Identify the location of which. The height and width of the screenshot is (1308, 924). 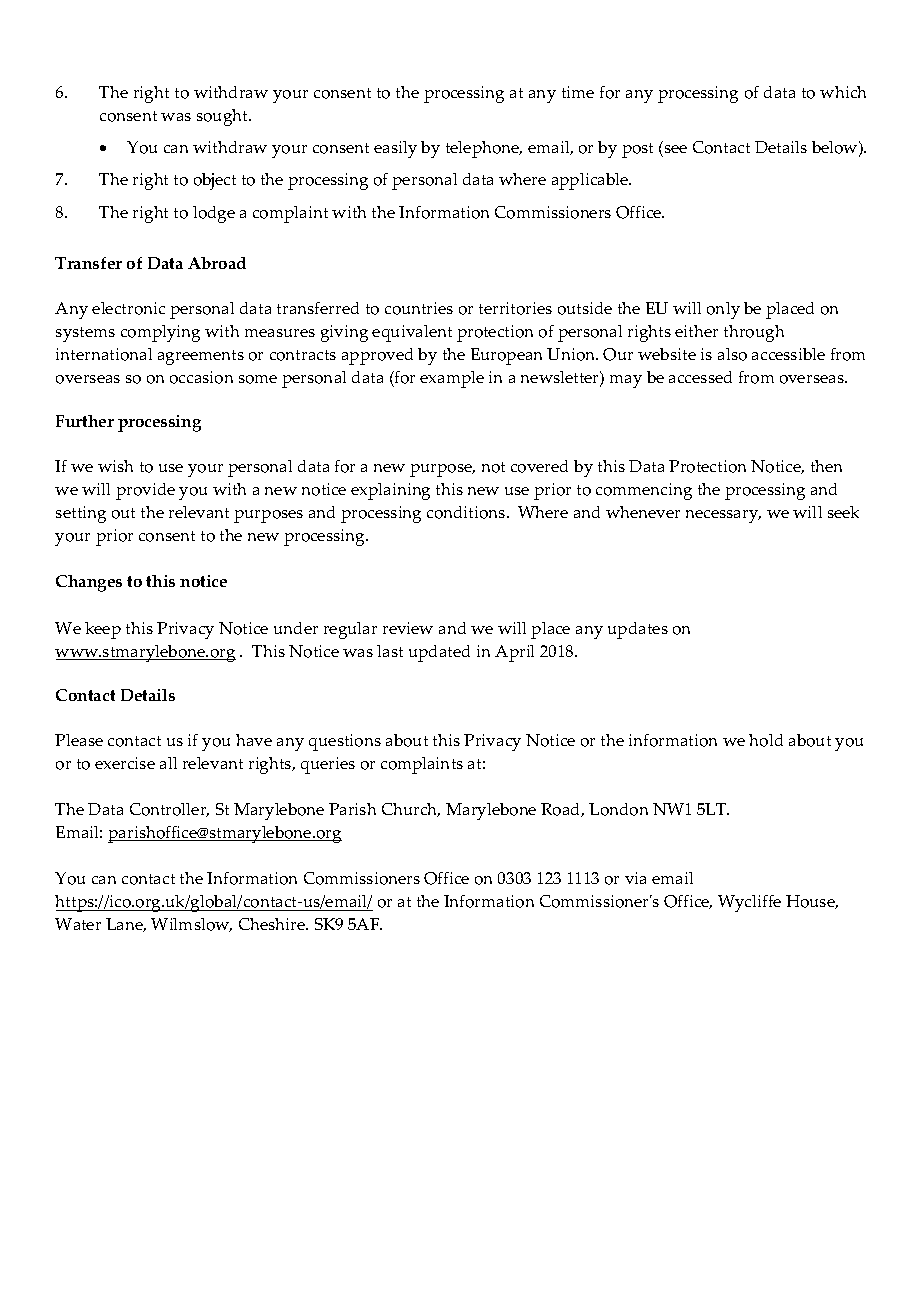
(843, 92).
